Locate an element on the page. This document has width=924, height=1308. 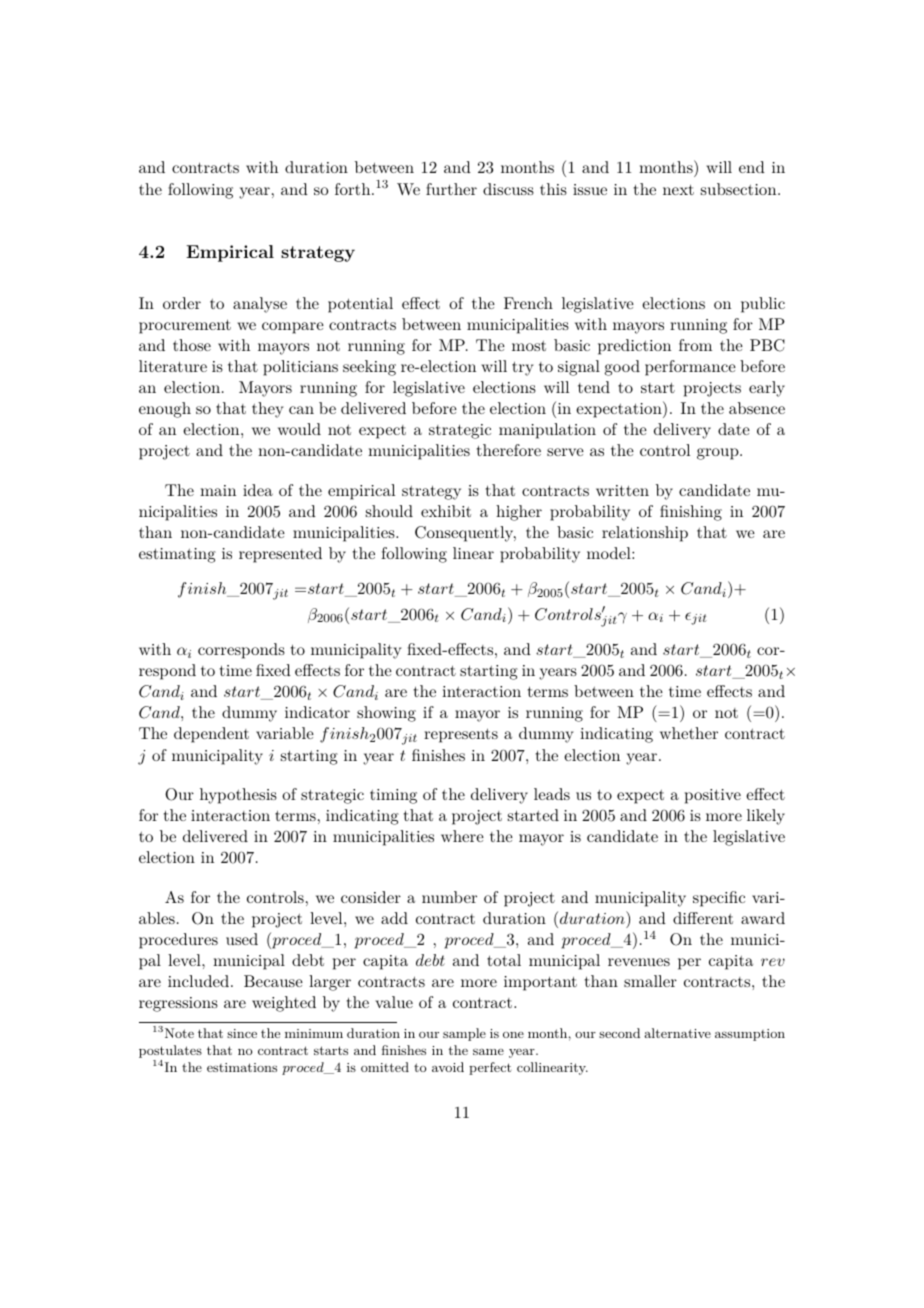
sample is located at coordinates (464, 1034).
